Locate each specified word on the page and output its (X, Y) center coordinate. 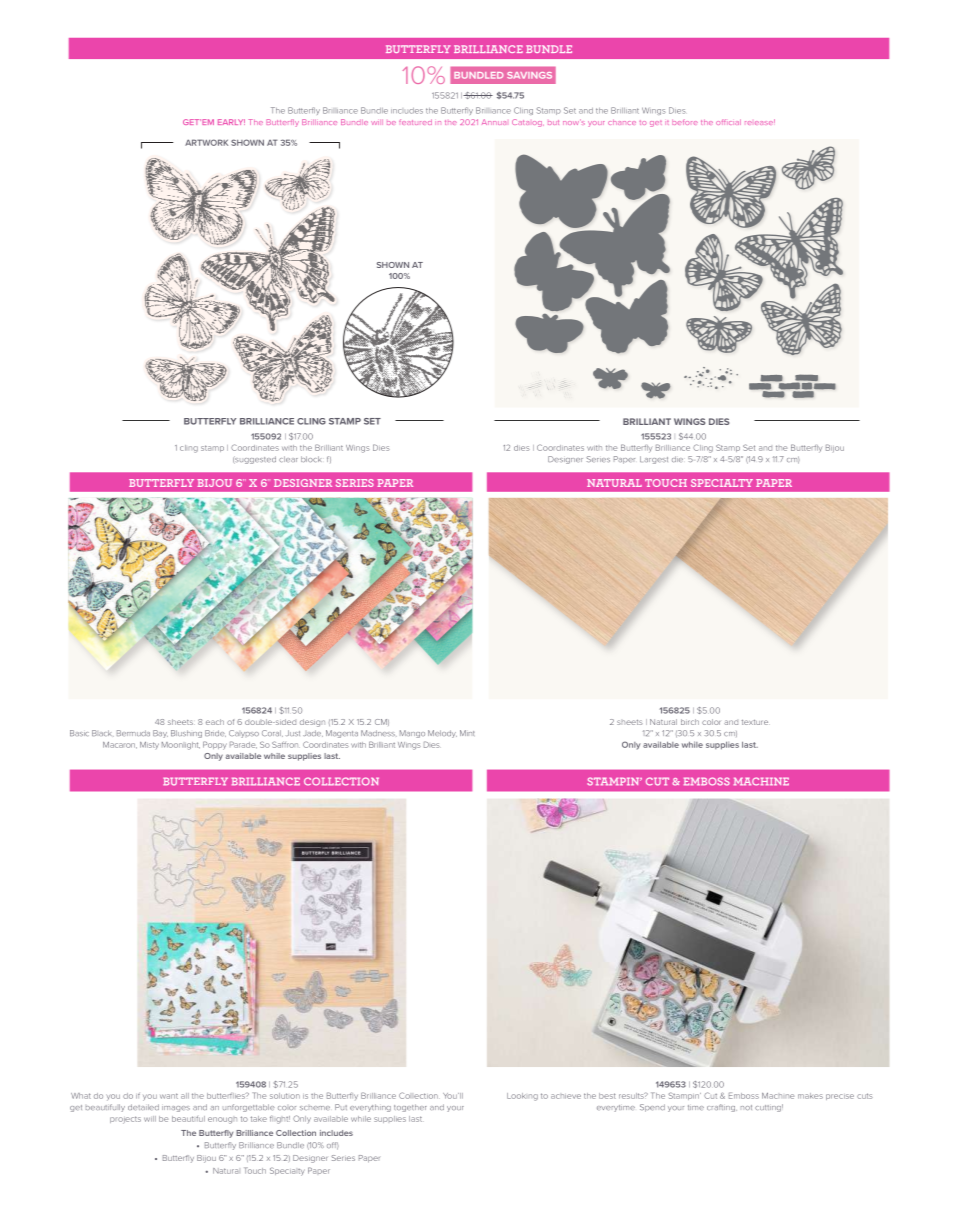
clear (288, 459)
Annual (494, 122)
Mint (467, 733)
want (169, 1096)
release (760, 122)
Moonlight (181, 746)
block (311, 459)
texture (756, 722)
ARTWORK (206, 142)
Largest (654, 460)
